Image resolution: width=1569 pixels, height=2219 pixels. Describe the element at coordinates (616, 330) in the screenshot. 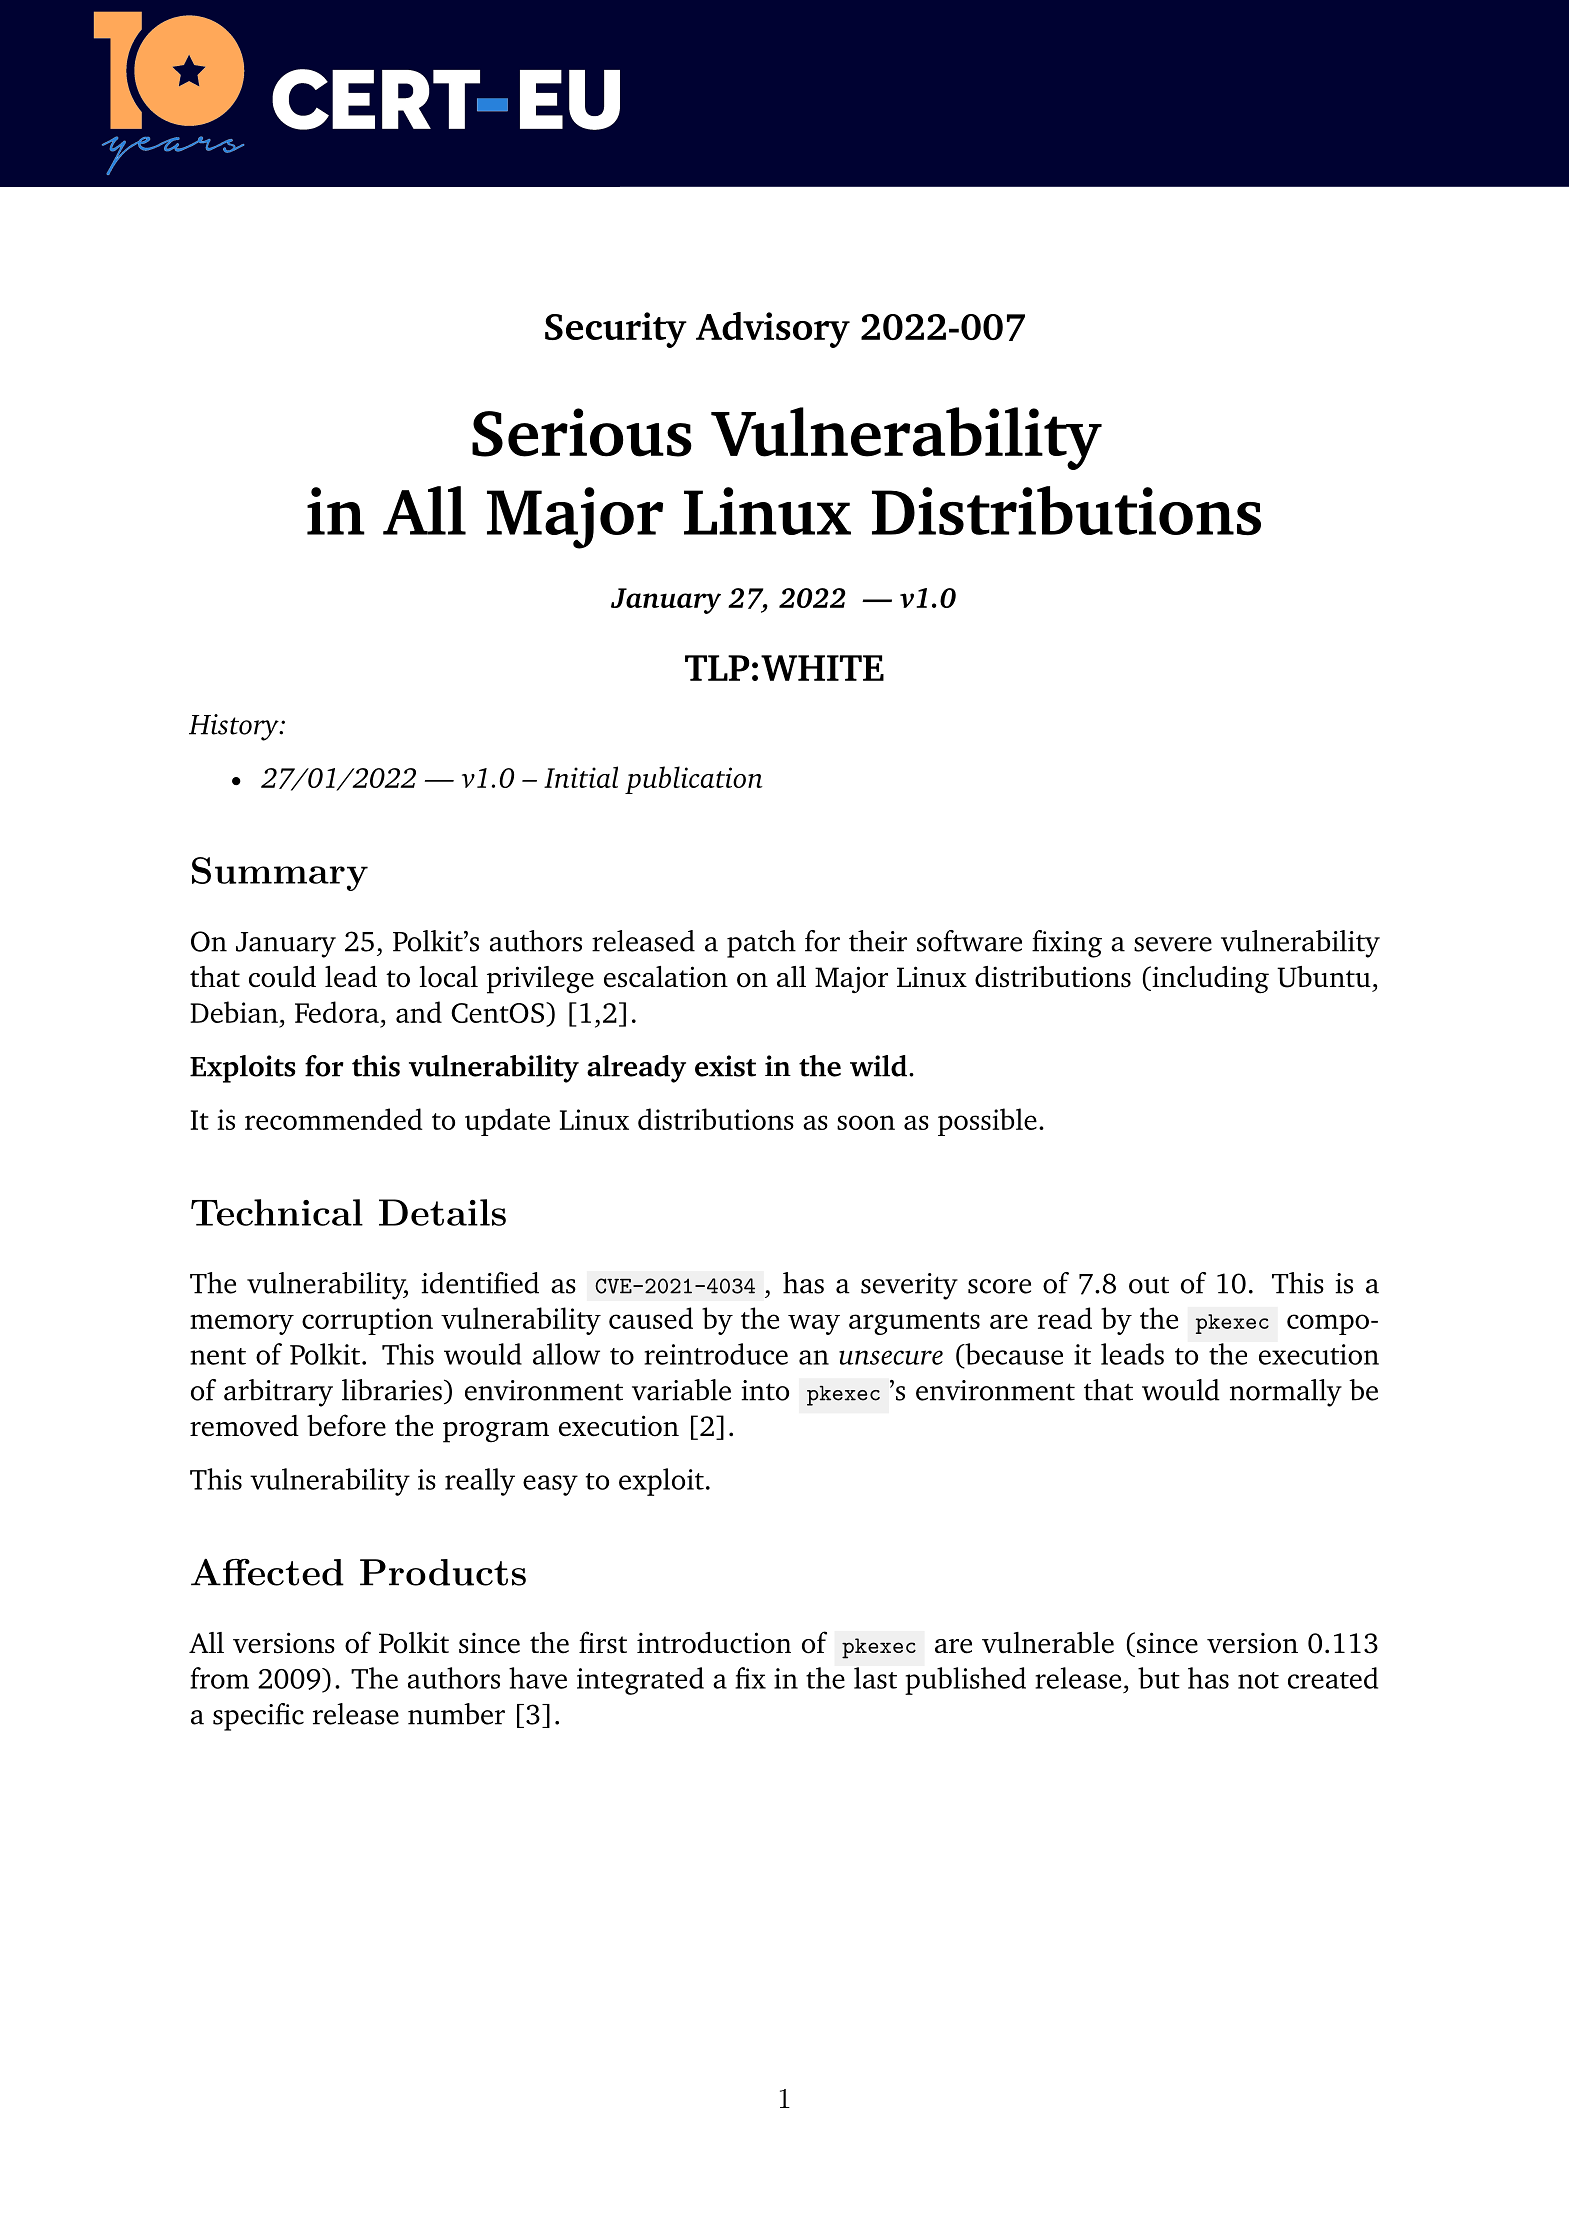

I see `Security` at that location.
